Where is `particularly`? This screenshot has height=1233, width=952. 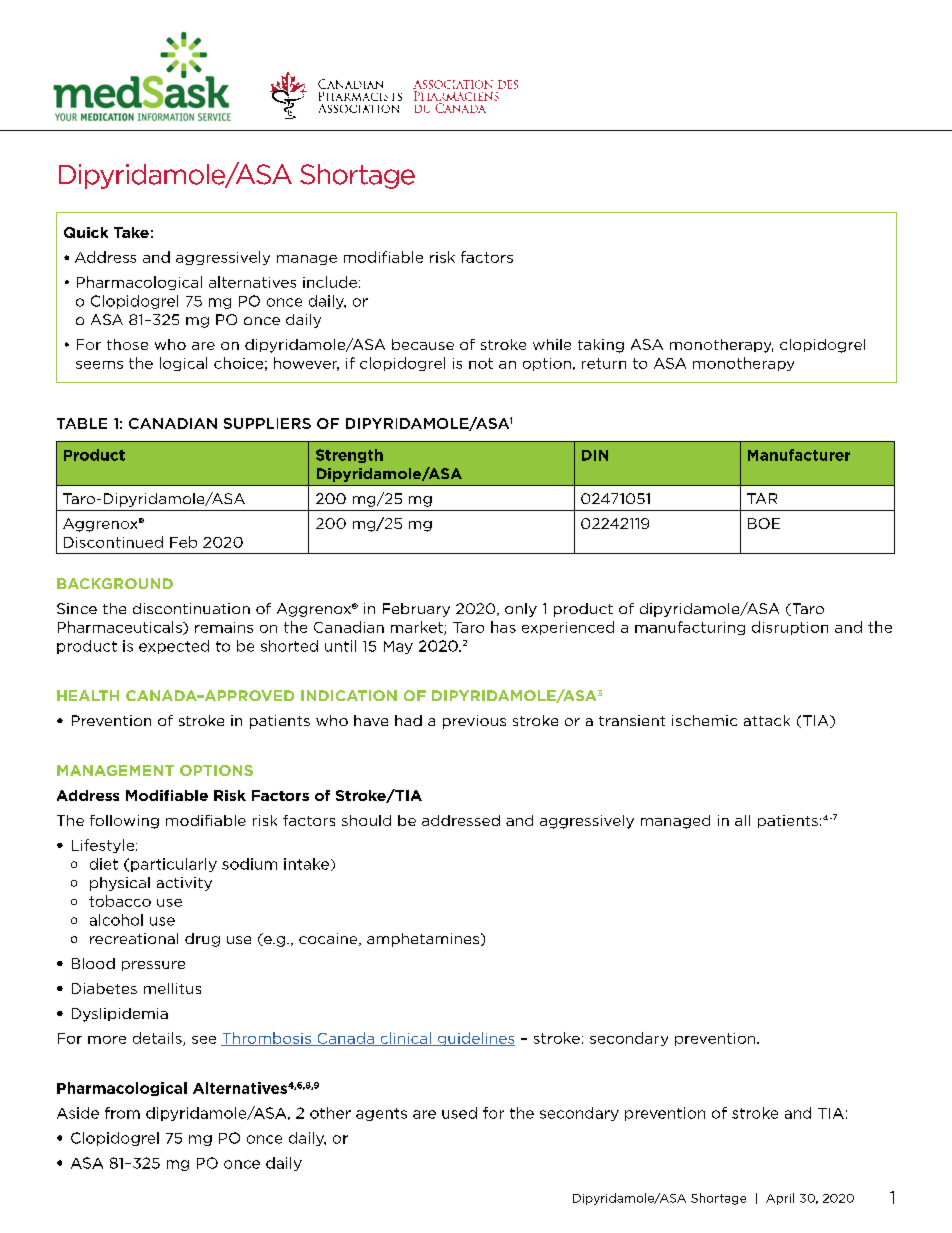
particularly is located at coordinates (174, 865).
